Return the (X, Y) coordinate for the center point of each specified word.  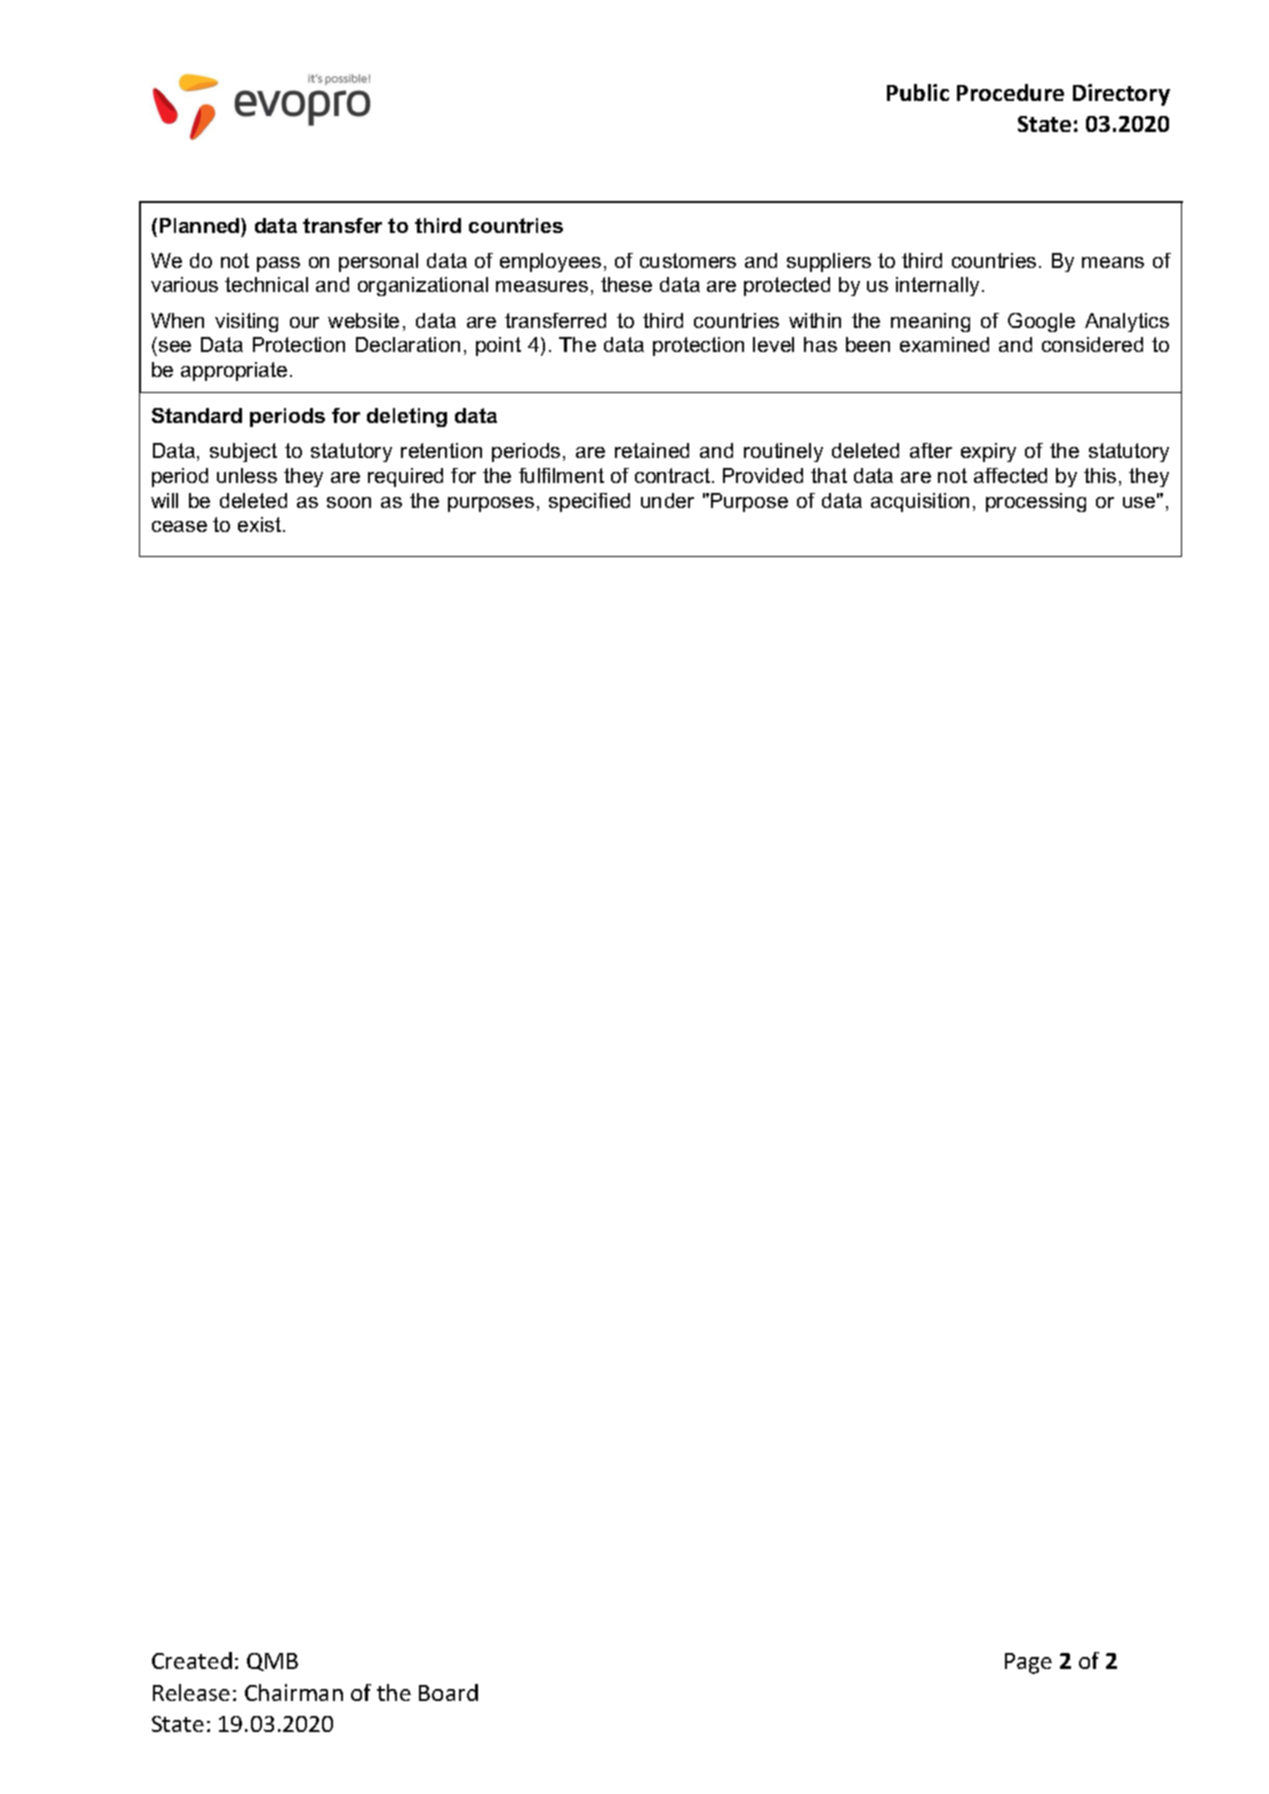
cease (179, 526)
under (667, 500)
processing (1036, 502)
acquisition (920, 502)
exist (261, 524)
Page (1028, 1663)
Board (448, 1692)
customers (688, 260)
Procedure (1010, 92)
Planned (201, 225)
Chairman (294, 1692)
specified (589, 502)
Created (192, 1660)
